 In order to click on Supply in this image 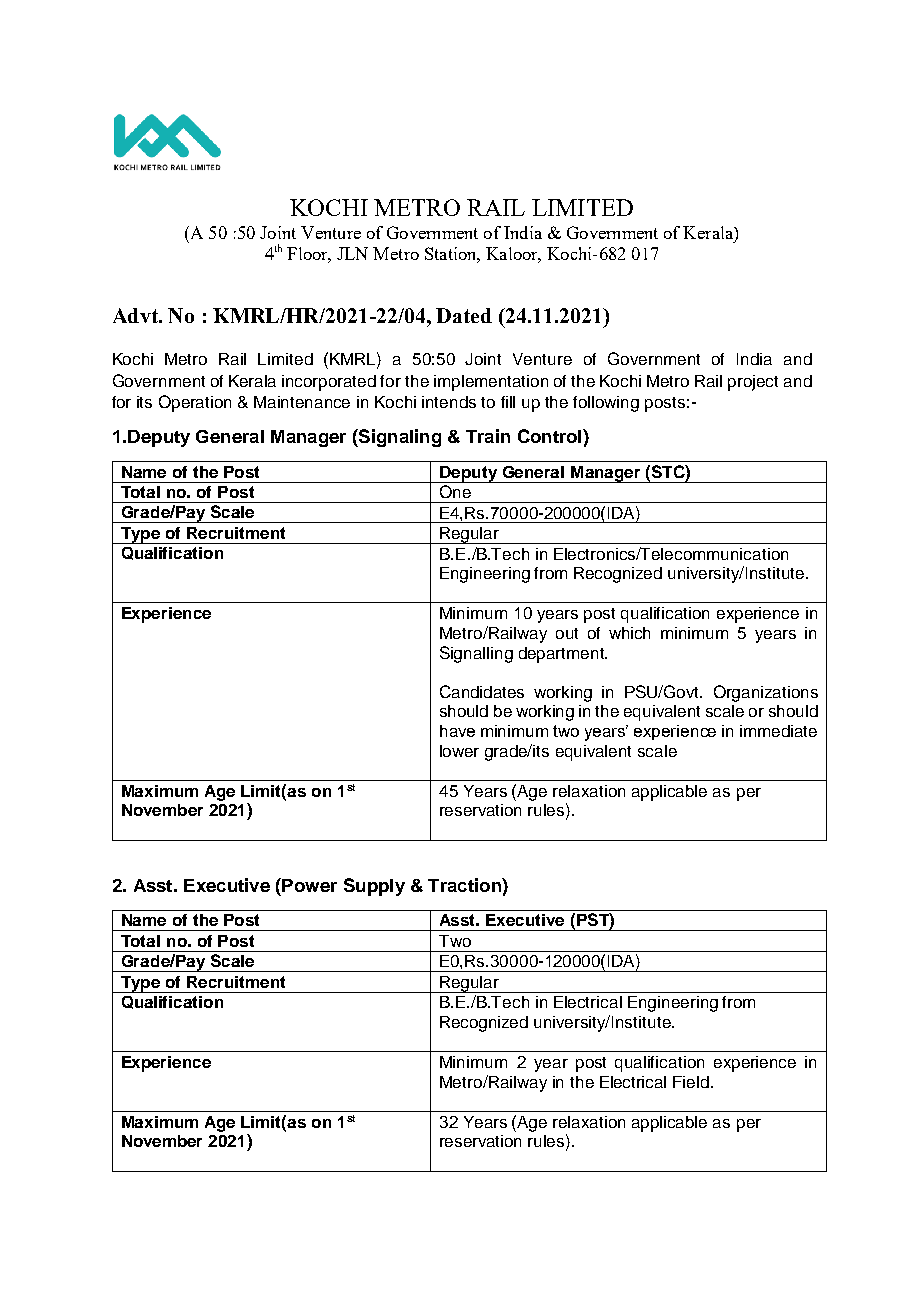, I will do `click(374, 887)`.
